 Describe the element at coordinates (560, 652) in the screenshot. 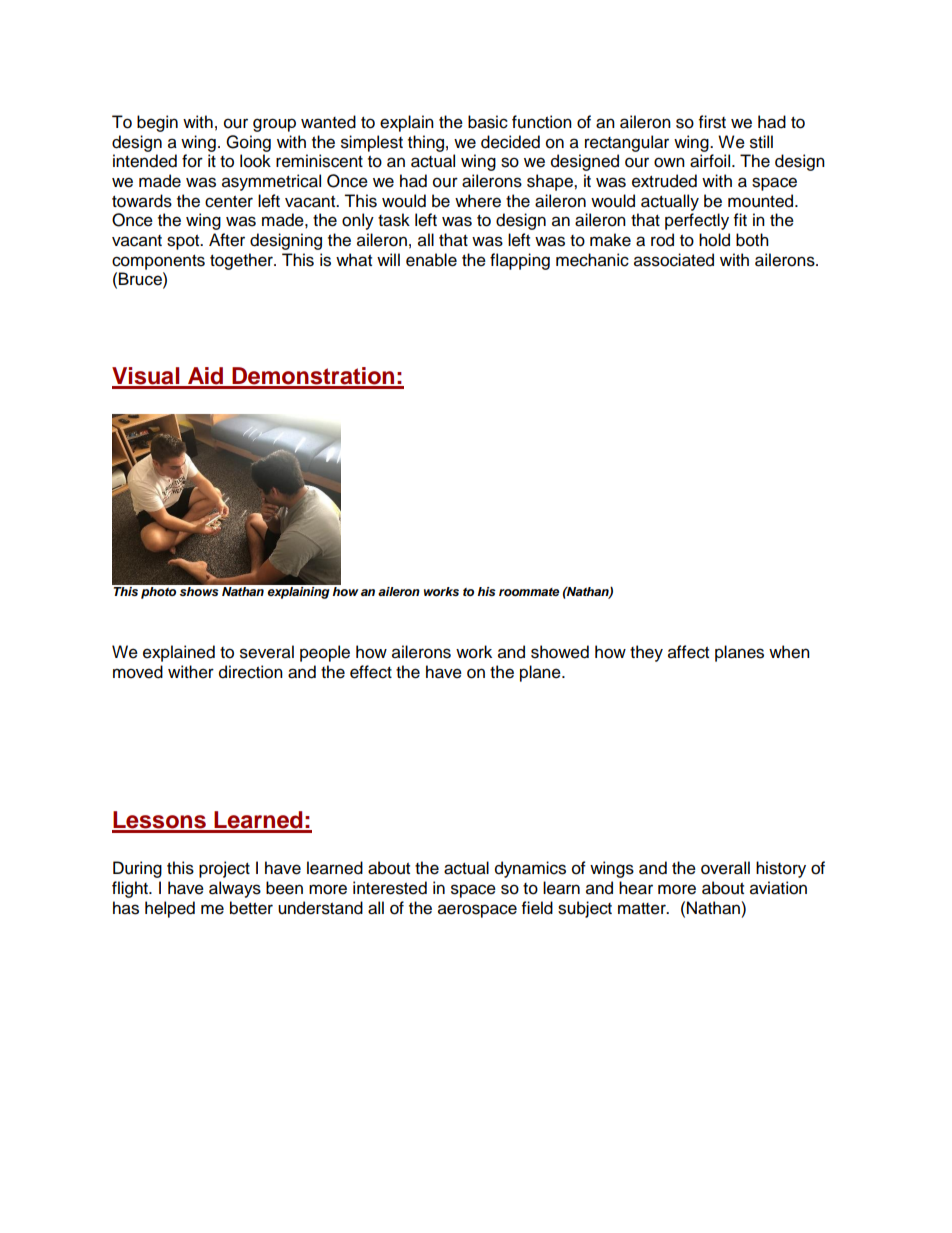

I see `showed` at that location.
